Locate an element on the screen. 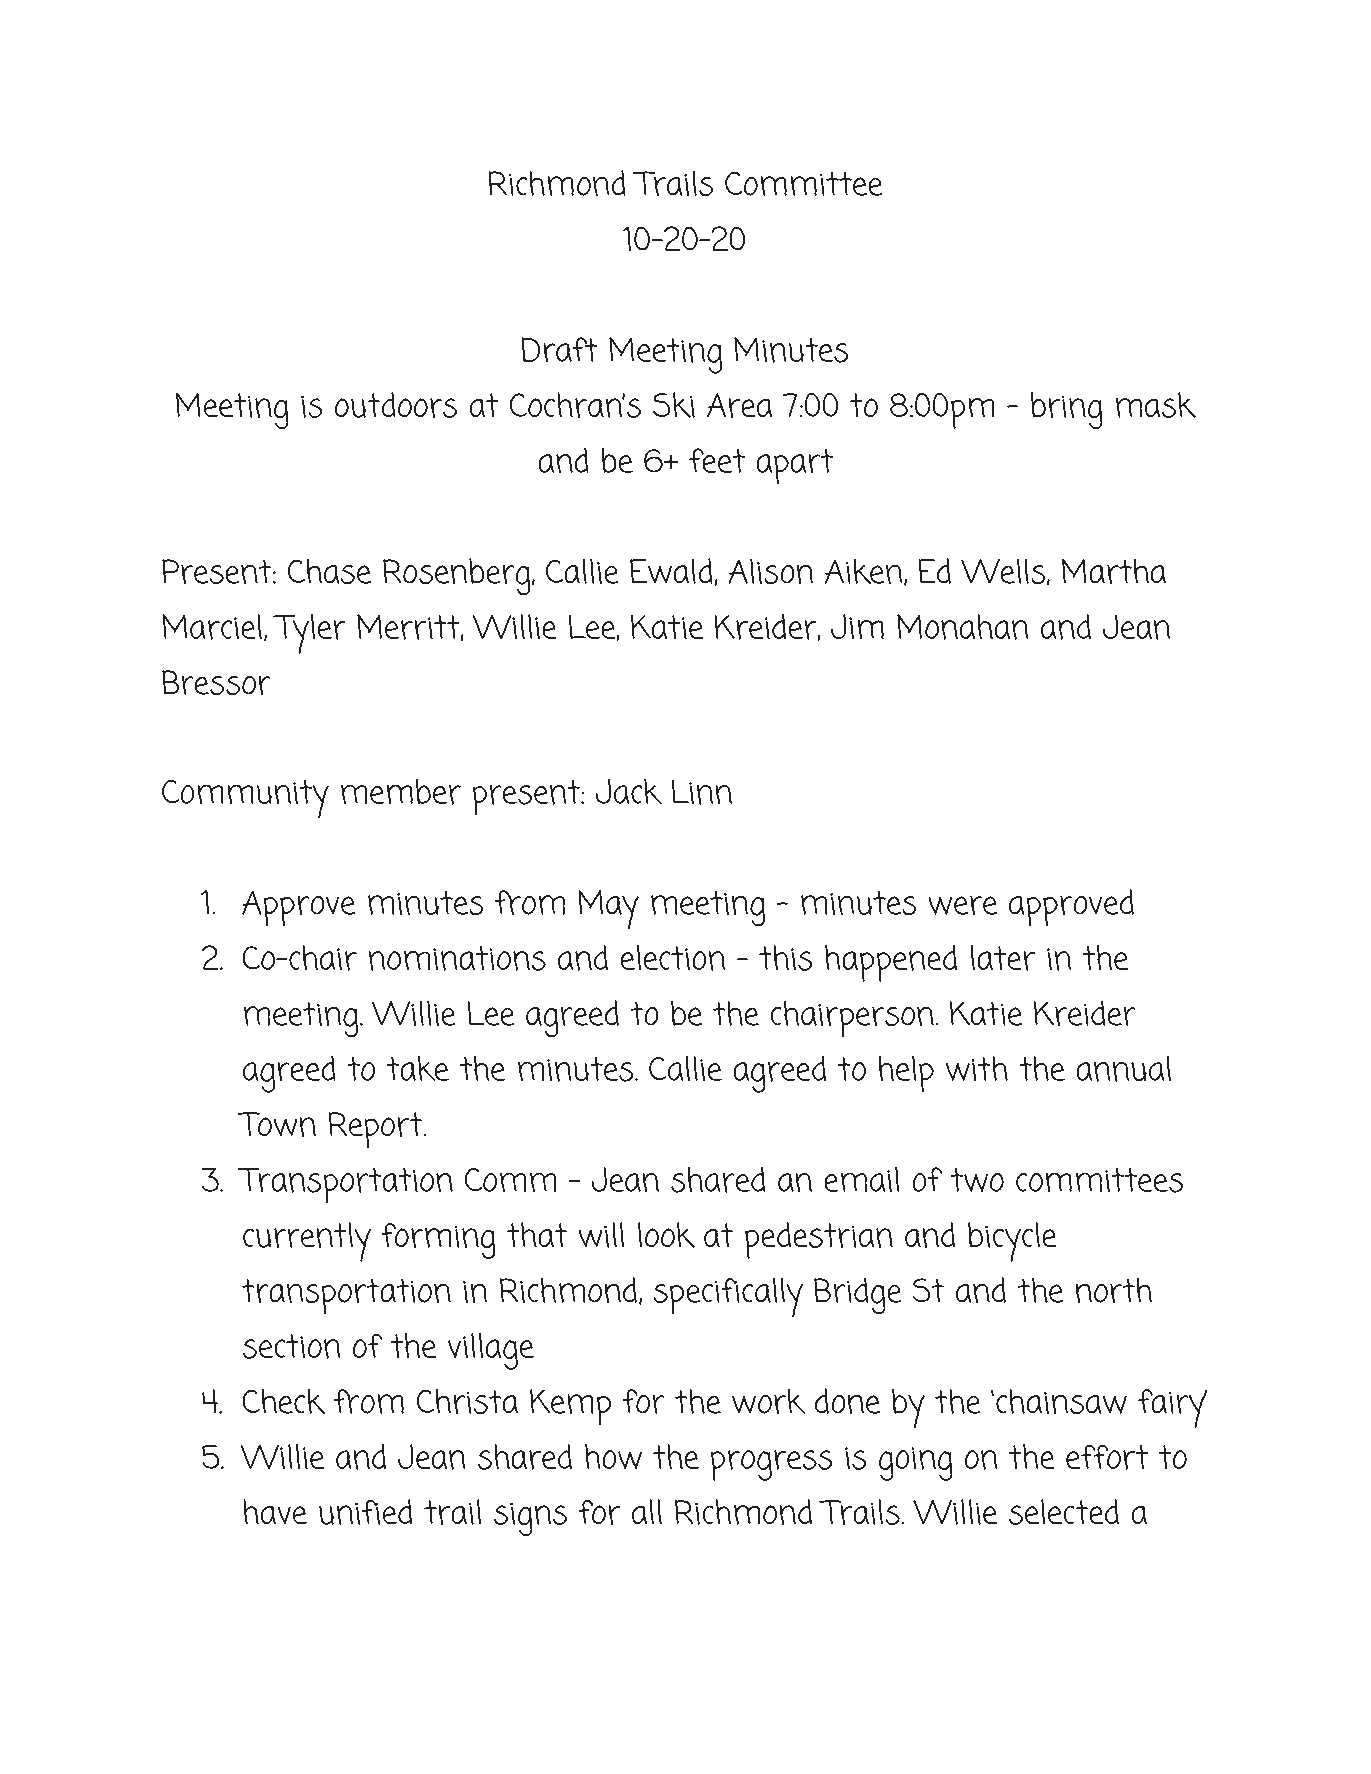  Monahan is located at coordinates (963, 627).
